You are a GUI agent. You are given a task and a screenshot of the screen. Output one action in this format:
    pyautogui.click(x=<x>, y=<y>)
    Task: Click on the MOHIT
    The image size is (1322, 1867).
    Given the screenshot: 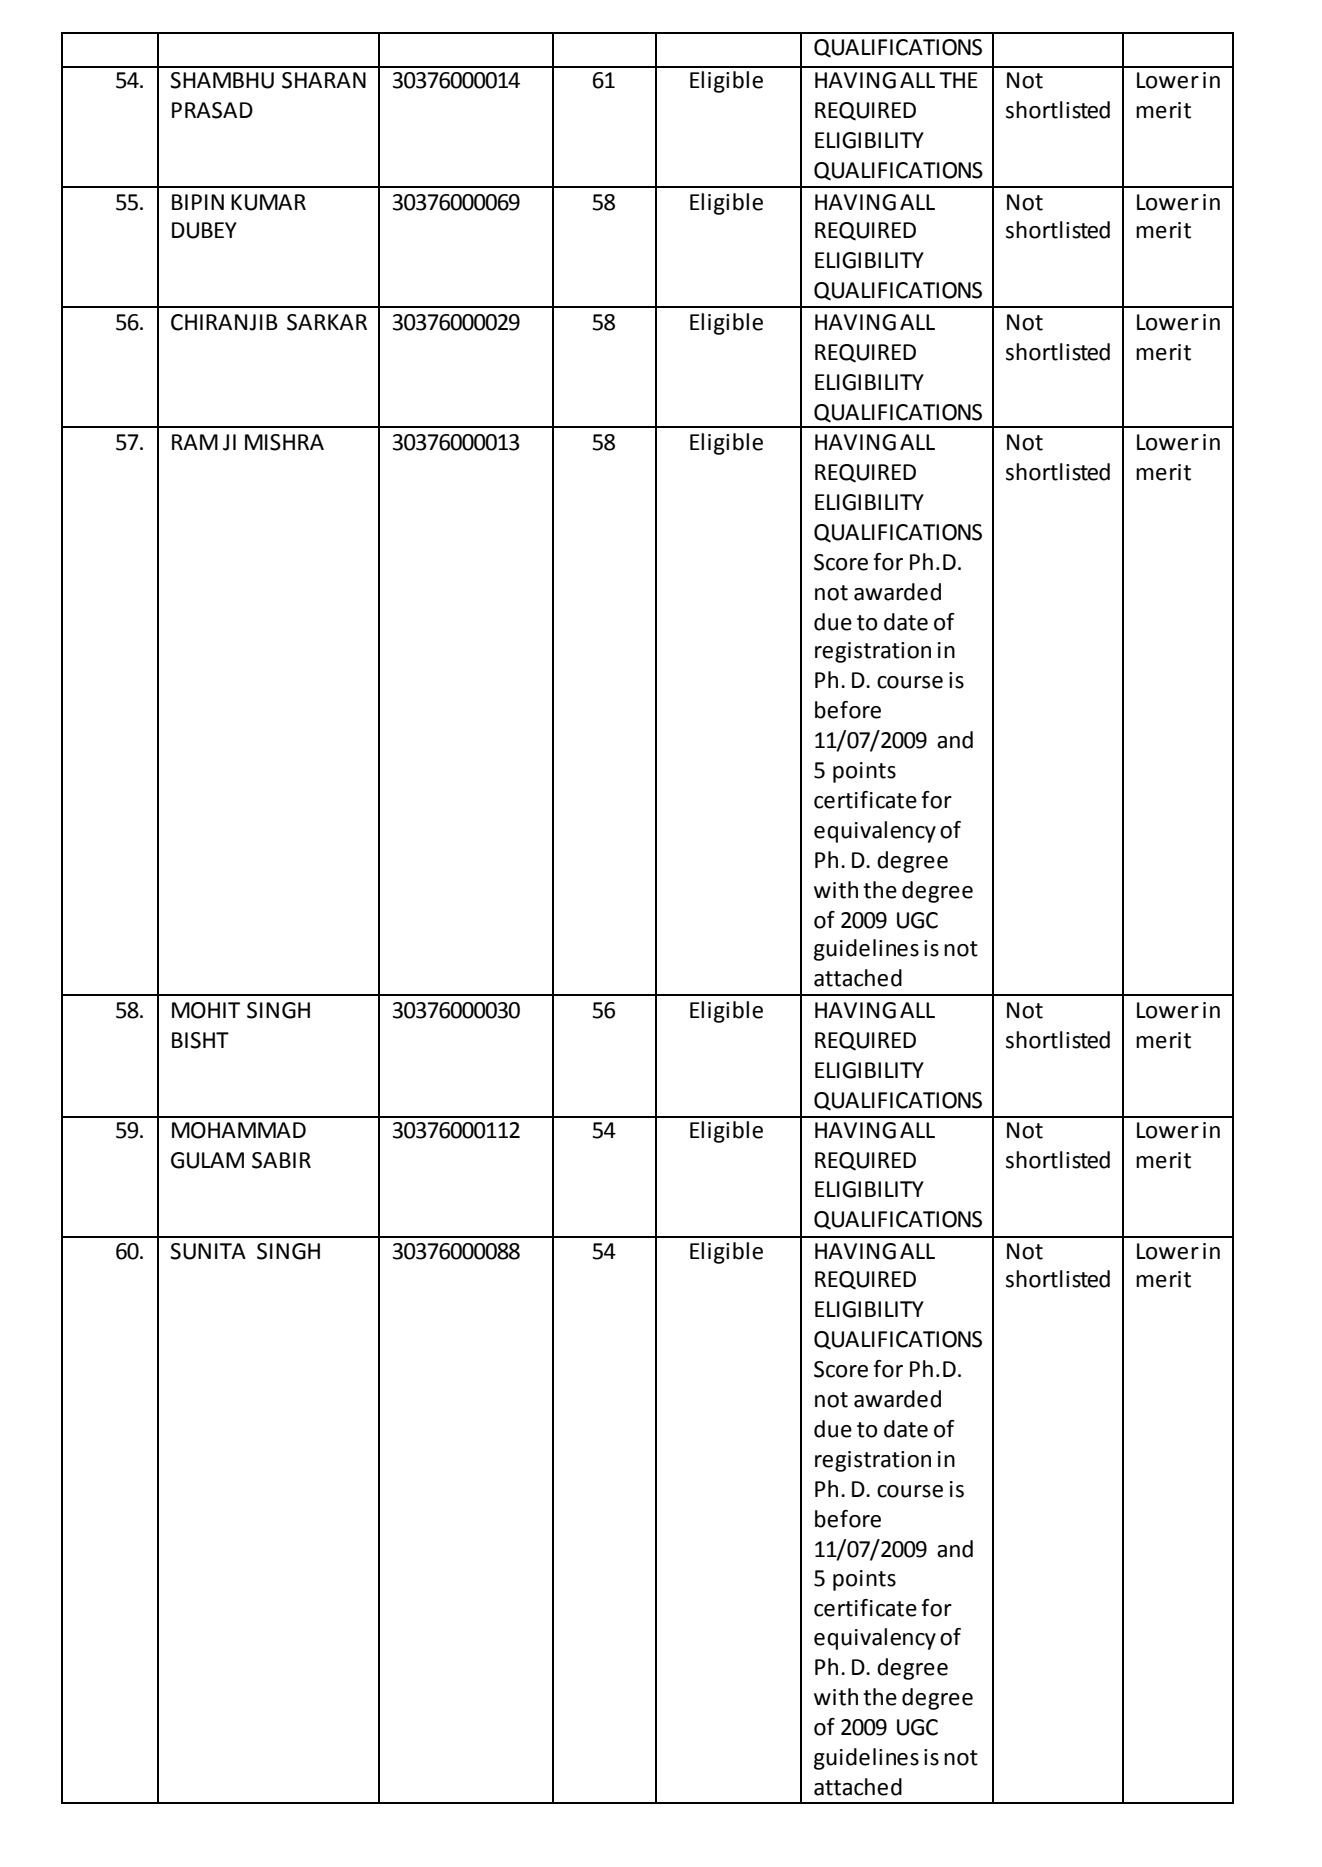 What is the action you would take?
    pyautogui.click(x=206, y=1010)
